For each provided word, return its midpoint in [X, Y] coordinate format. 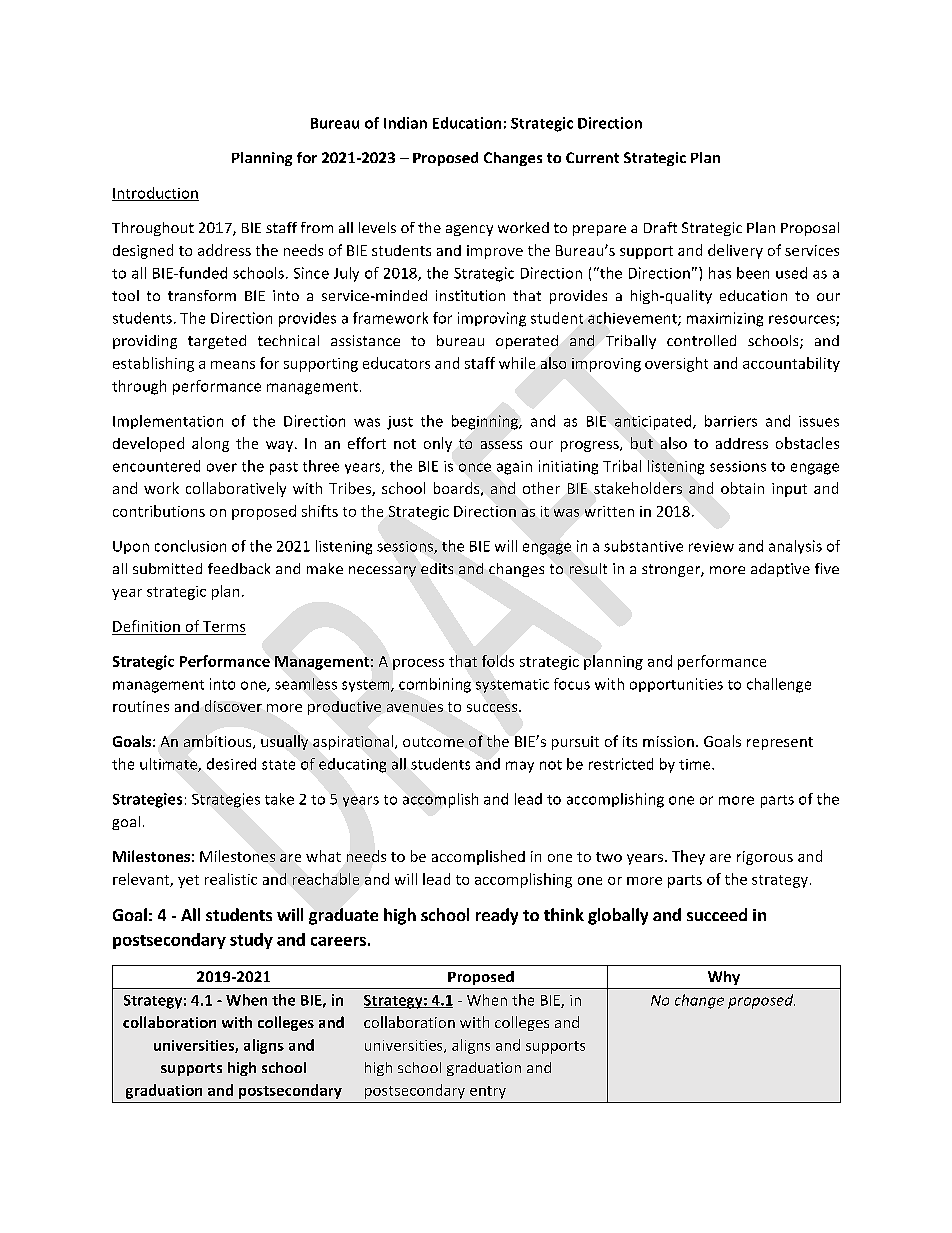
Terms [224, 626]
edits [437, 568]
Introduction [155, 194]
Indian [405, 123]
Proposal [810, 229]
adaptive [780, 570]
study [251, 941]
